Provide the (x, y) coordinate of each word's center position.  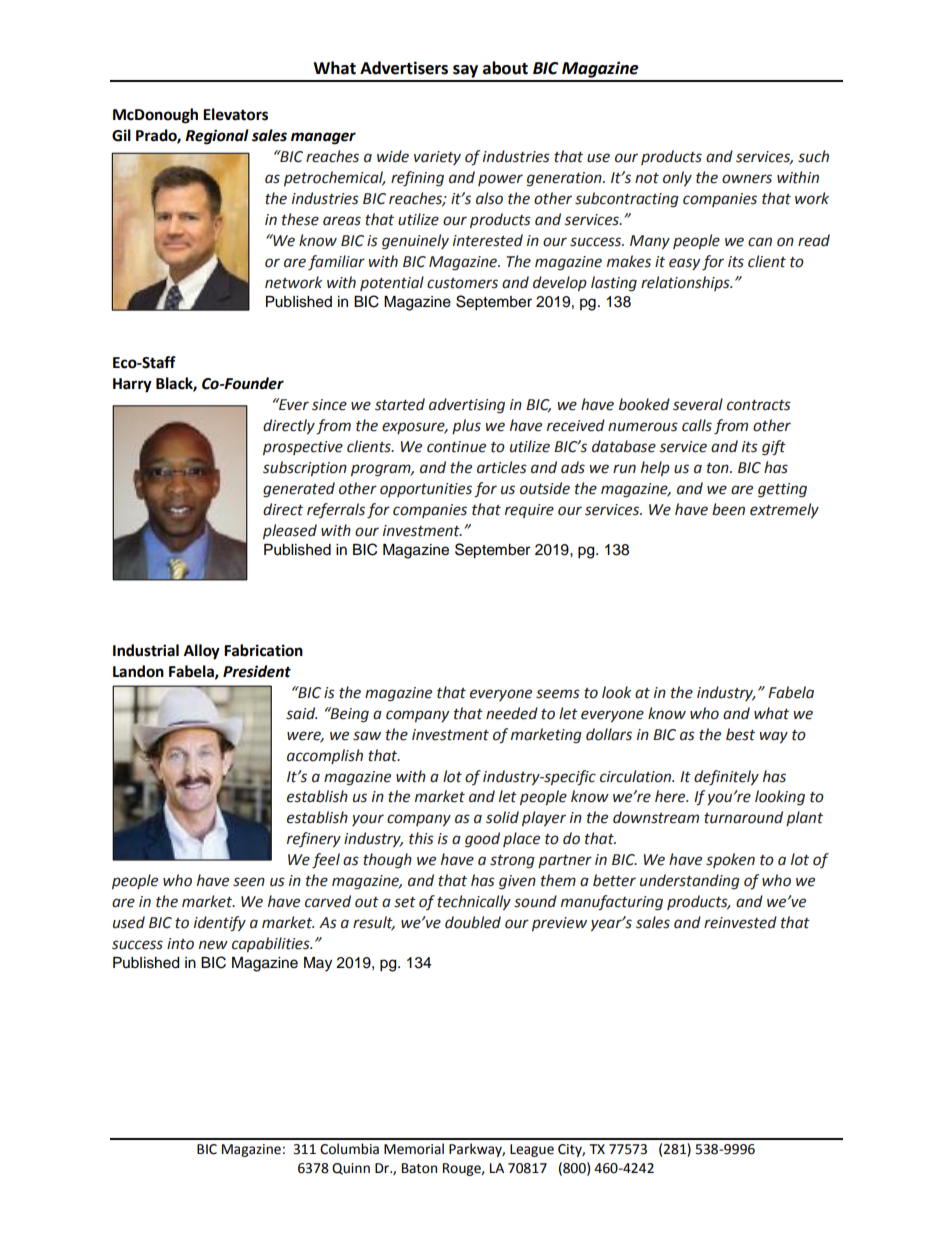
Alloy (202, 652)
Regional (217, 137)
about (505, 68)
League (532, 1150)
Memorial (414, 1149)
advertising (467, 406)
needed (512, 713)
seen (249, 882)
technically (474, 902)
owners (747, 179)
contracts (759, 405)
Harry (132, 385)
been (728, 509)
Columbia (349, 1149)
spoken (730, 860)
